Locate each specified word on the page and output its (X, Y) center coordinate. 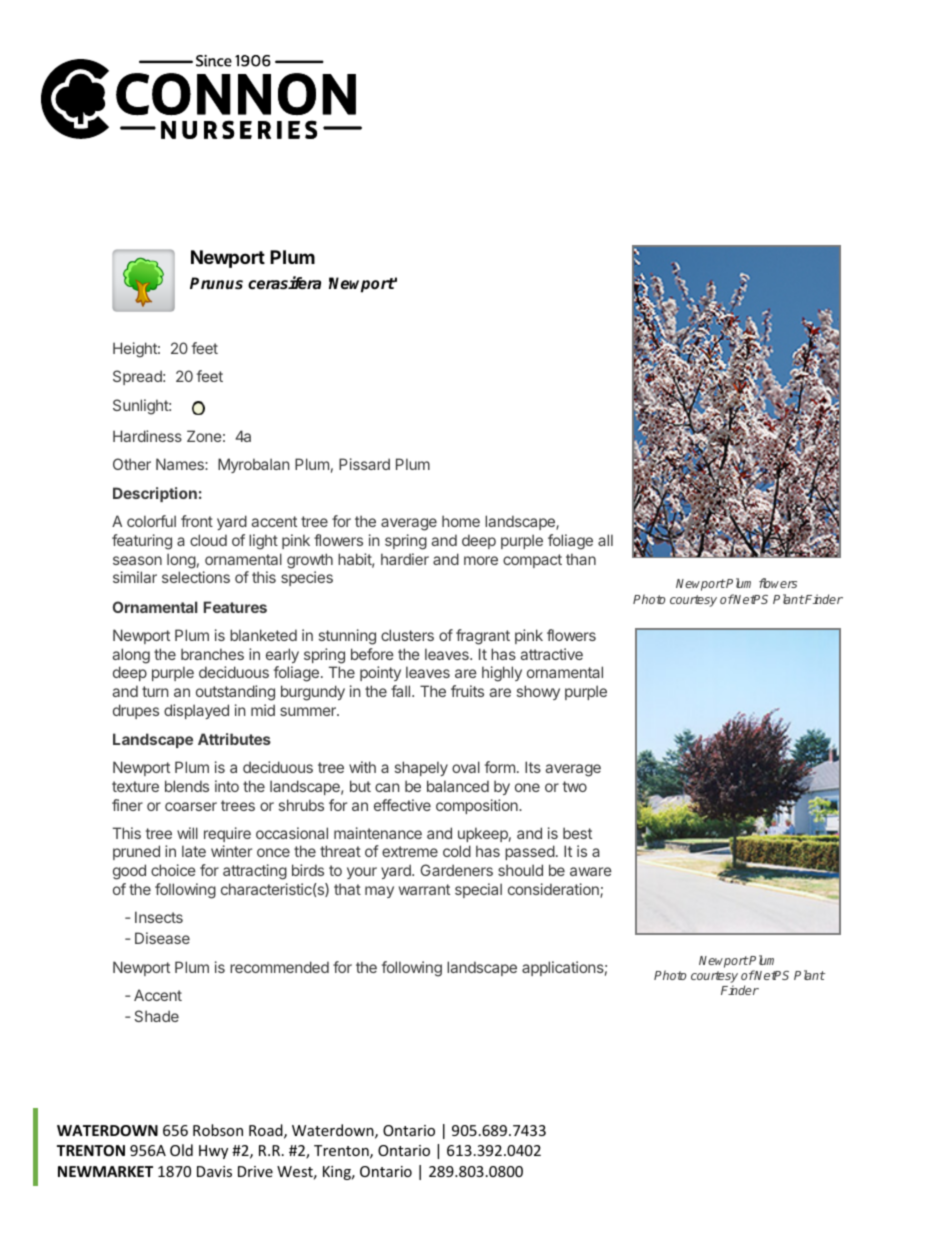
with (362, 767)
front (197, 521)
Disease (162, 938)
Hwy (213, 1152)
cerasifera (284, 283)
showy (538, 692)
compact (532, 561)
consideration (554, 890)
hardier (405, 559)
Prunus (216, 283)
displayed (196, 711)
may (379, 892)
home (461, 521)
